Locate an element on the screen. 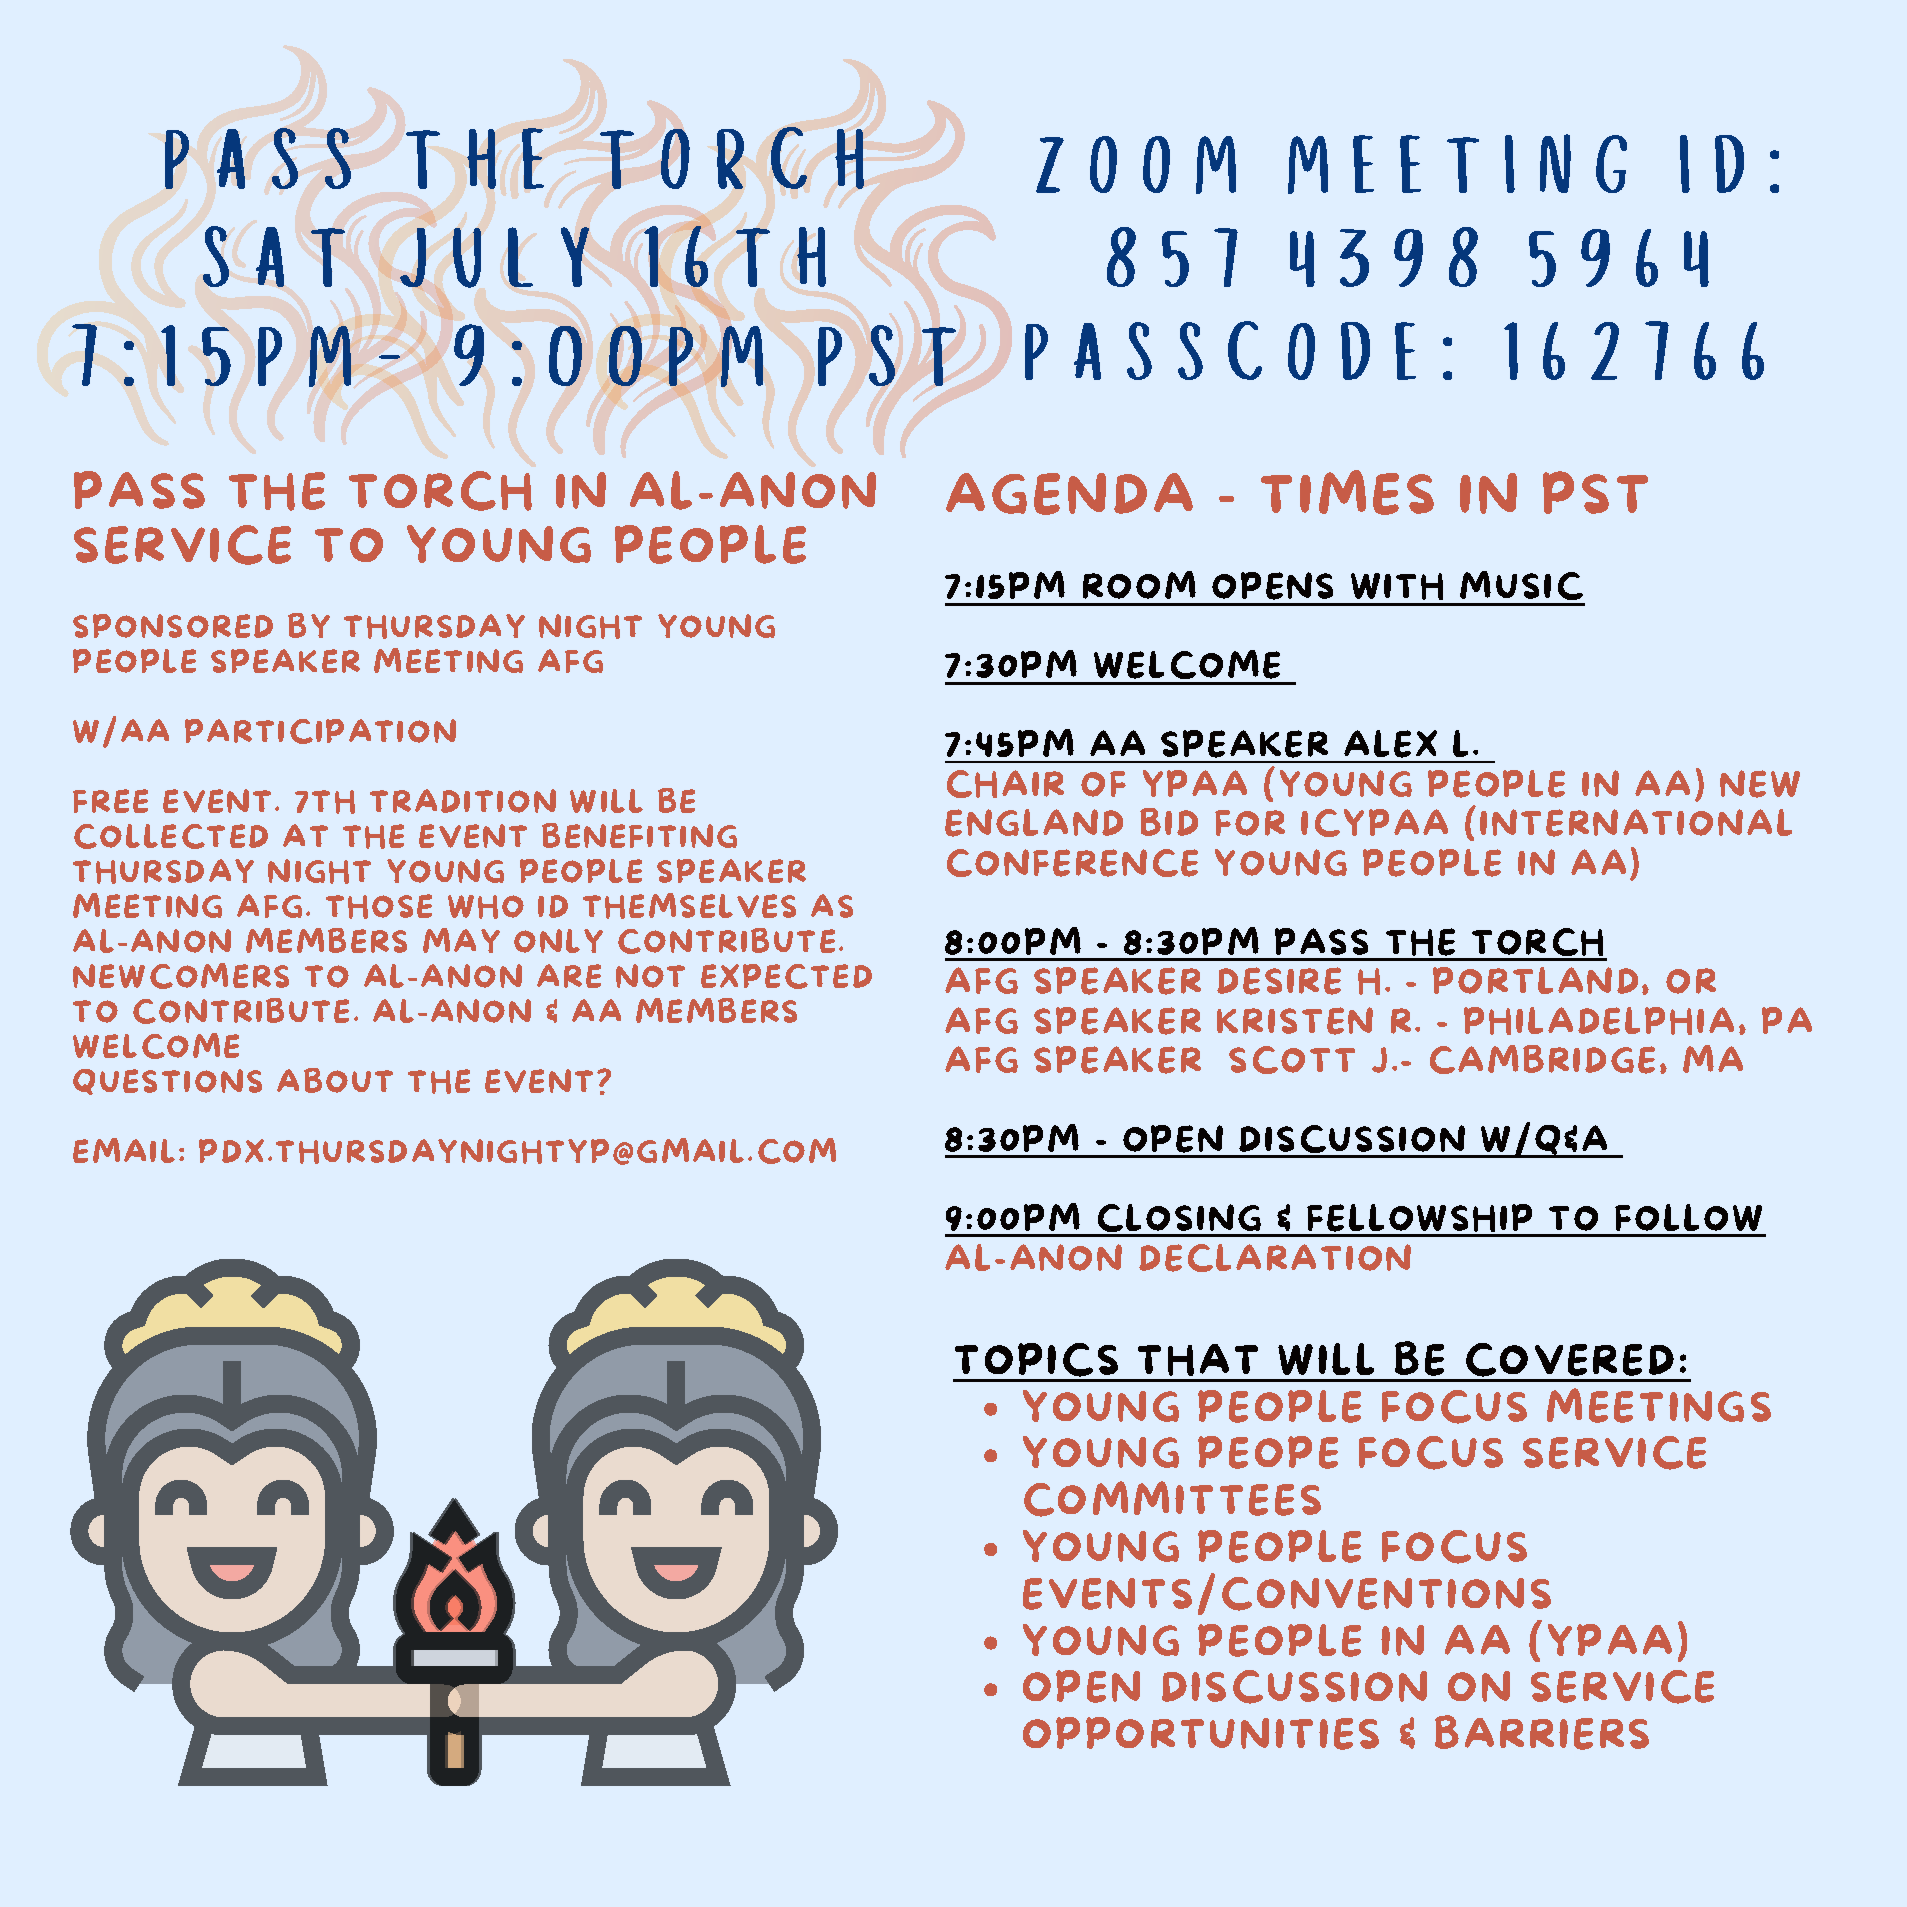 Image resolution: width=1907 pixels, height=1907 pixels. THOSE is located at coordinates (379, 906).
